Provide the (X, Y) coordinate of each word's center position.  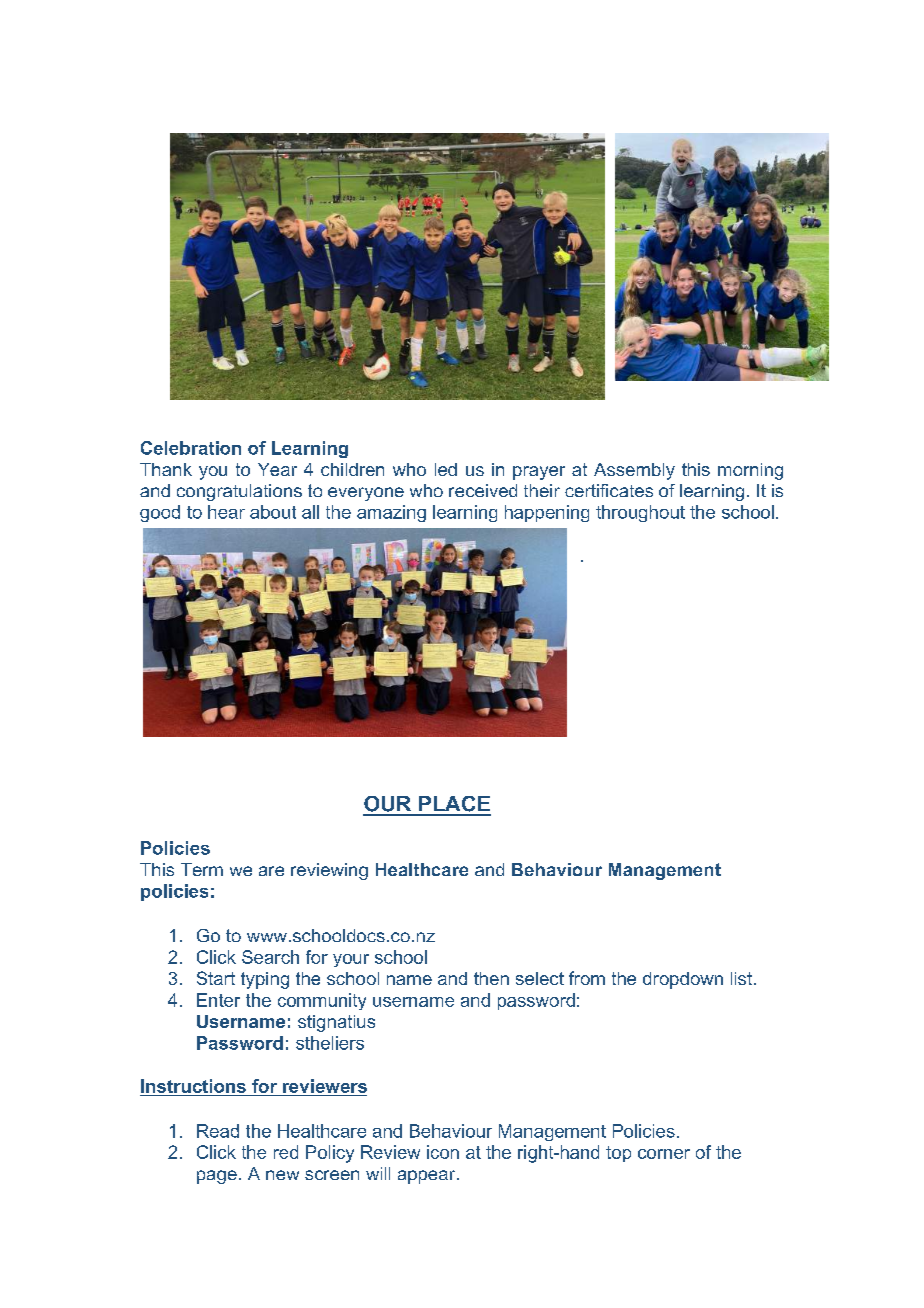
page (217, 1177)
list (741, 978)
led (446, 469)
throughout (640, 513)
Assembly (634, 471)
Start (216, 978)
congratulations (239, 492)
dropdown (683, 980)
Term (202, 869)
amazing (391, 513)
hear (226, 512)
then (491, 978)
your (351, 960)
